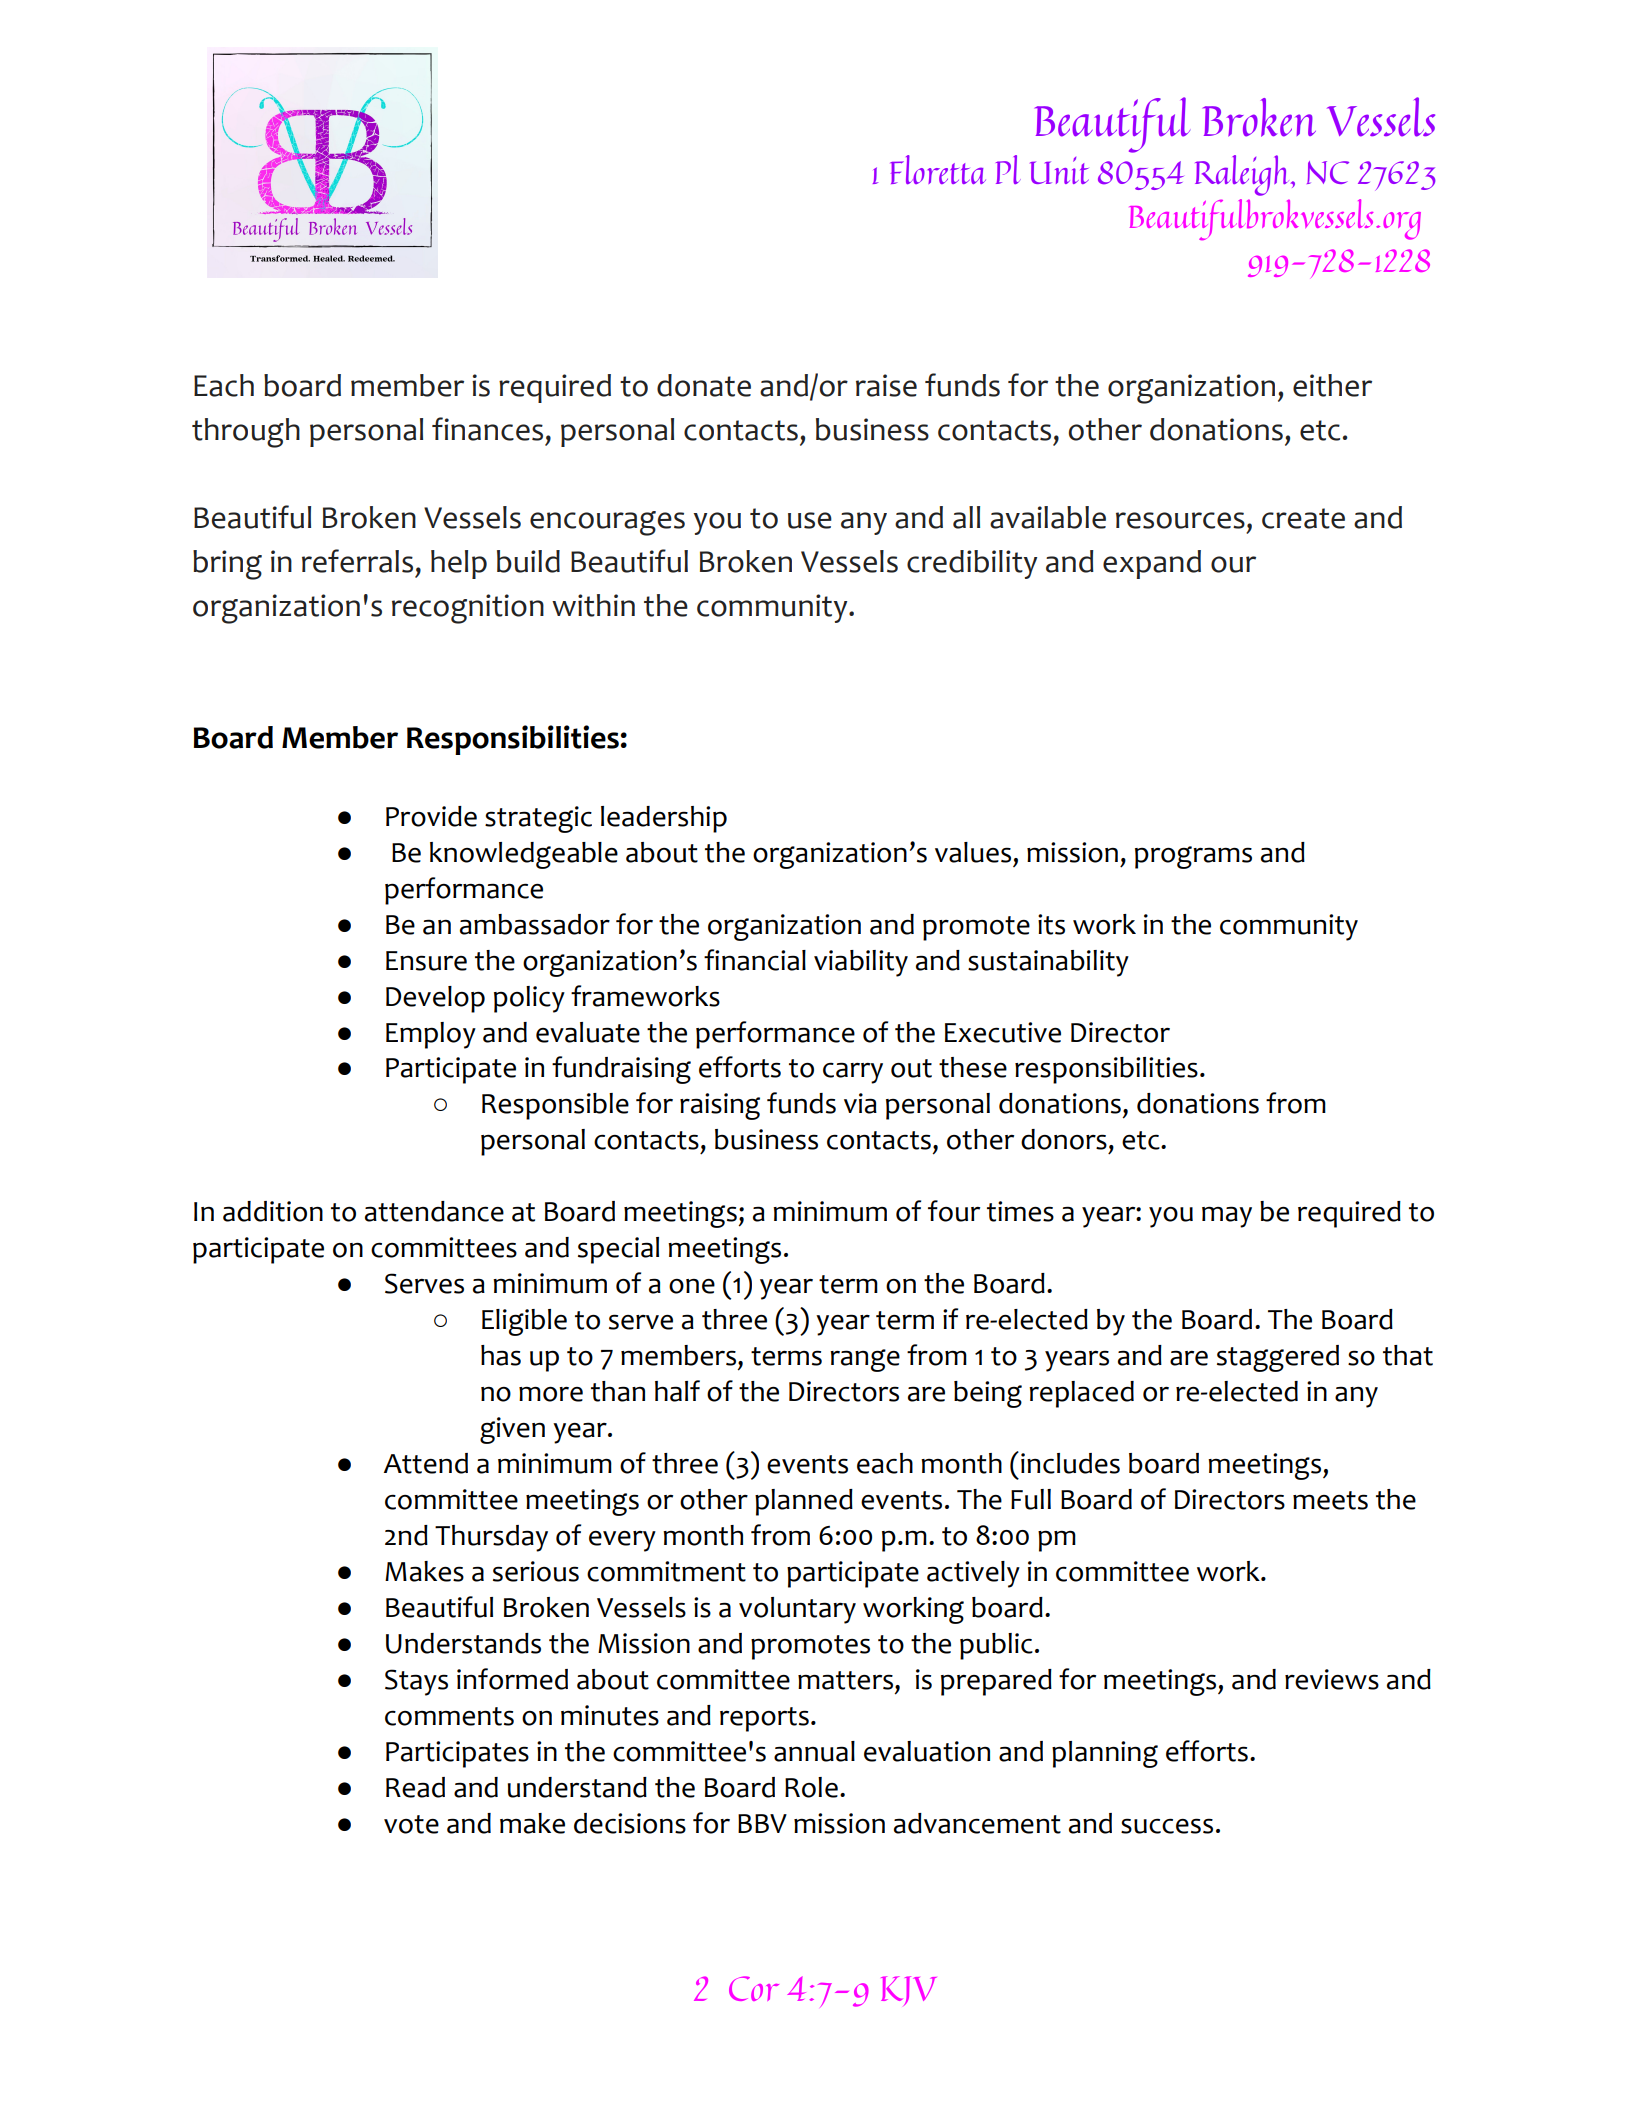  I want to click on expand, so click(1152, 564).
